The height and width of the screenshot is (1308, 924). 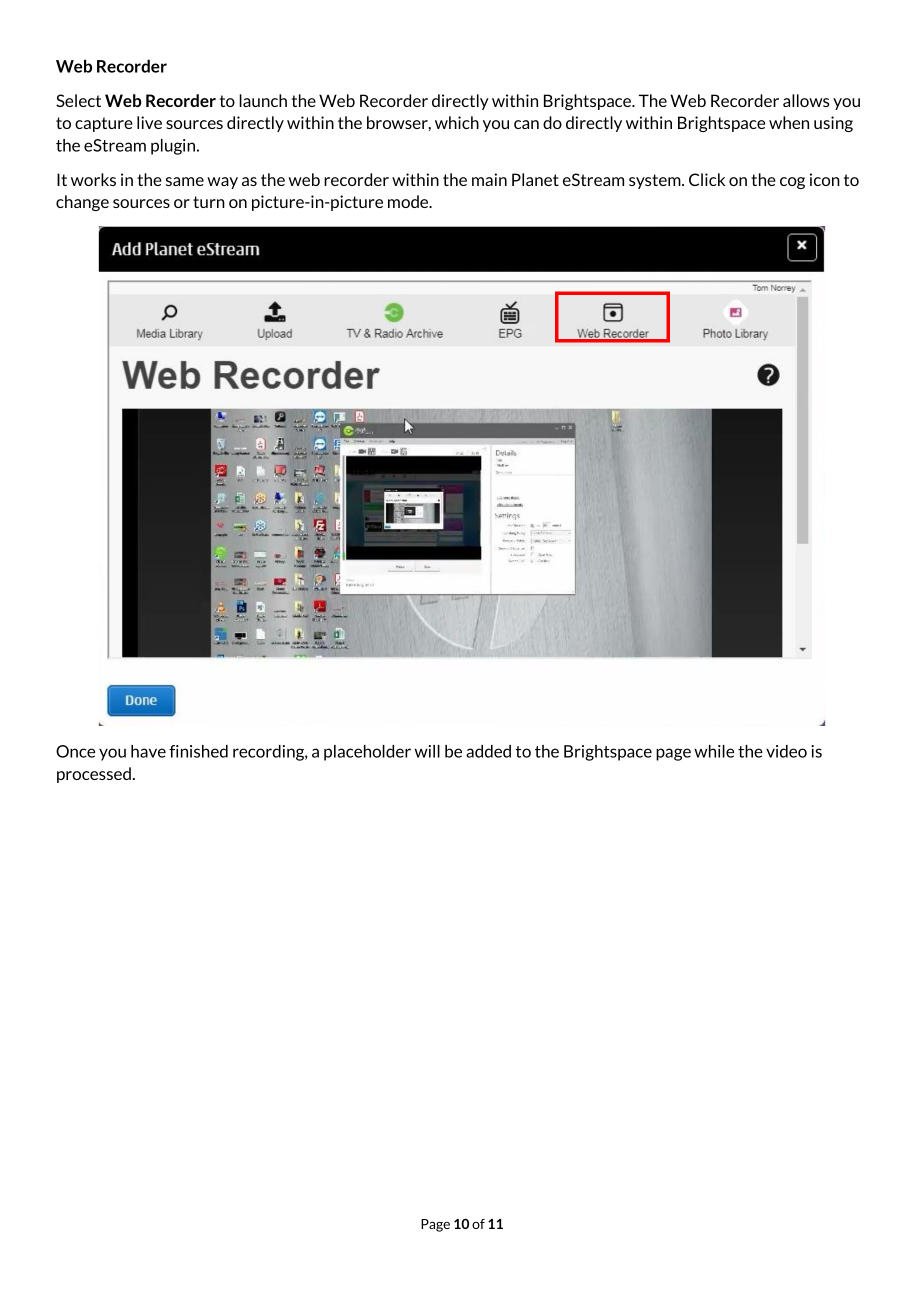 What do you see at coordinates (714, 751) in the screenshot?
I see `while` at bounding box center [714, 751].
